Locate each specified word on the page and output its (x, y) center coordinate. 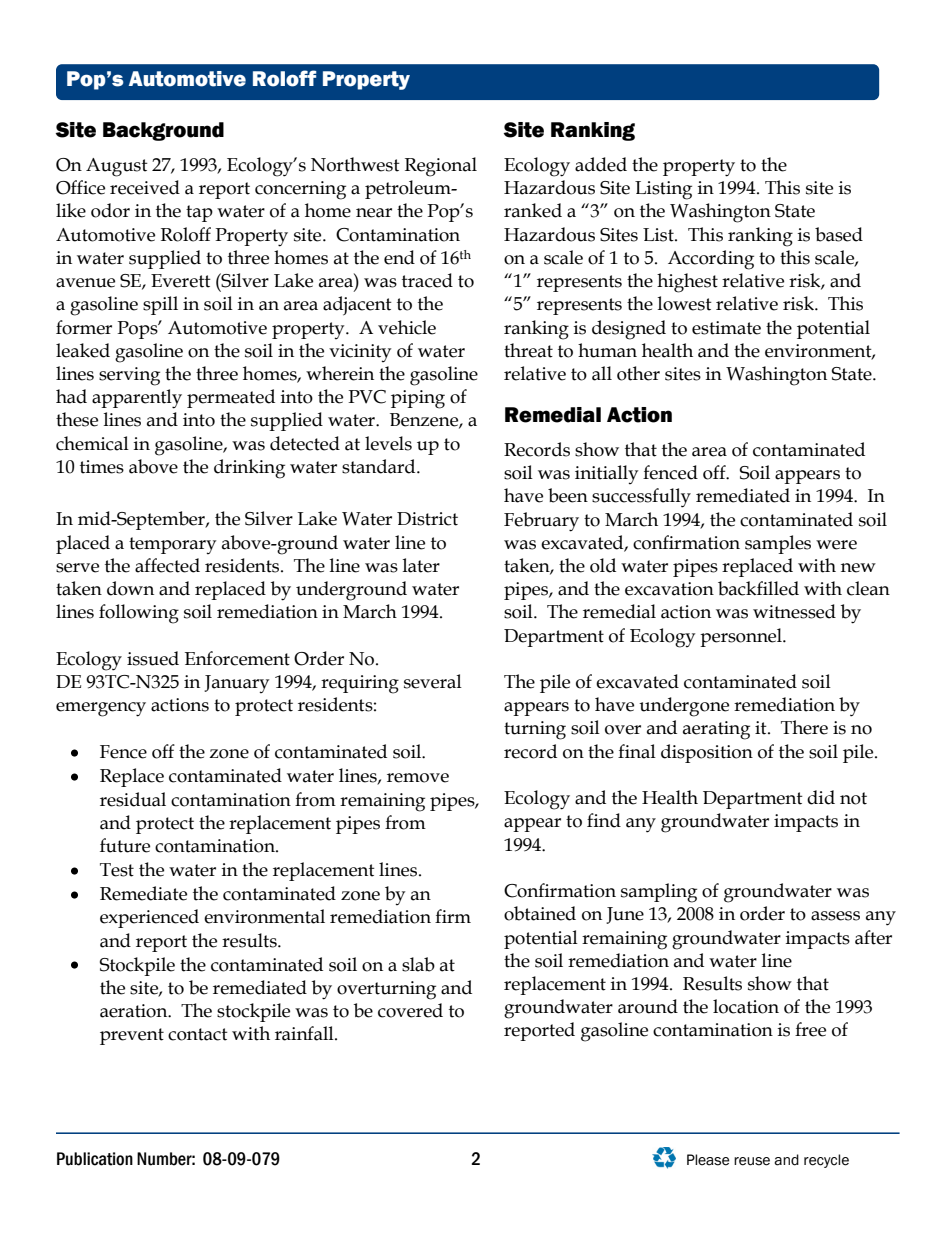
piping (418, 399)
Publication (95, 1159)
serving (129, 376)
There (804, 727)
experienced (149, 918)
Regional (441, 167)
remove (418, 778)
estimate (726, 328)
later (421, 565)
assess (835, 916)
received (145, 187)
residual (133, 799)
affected (167, 565)
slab (418, 964)
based (839, 234)
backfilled (758, 588)
